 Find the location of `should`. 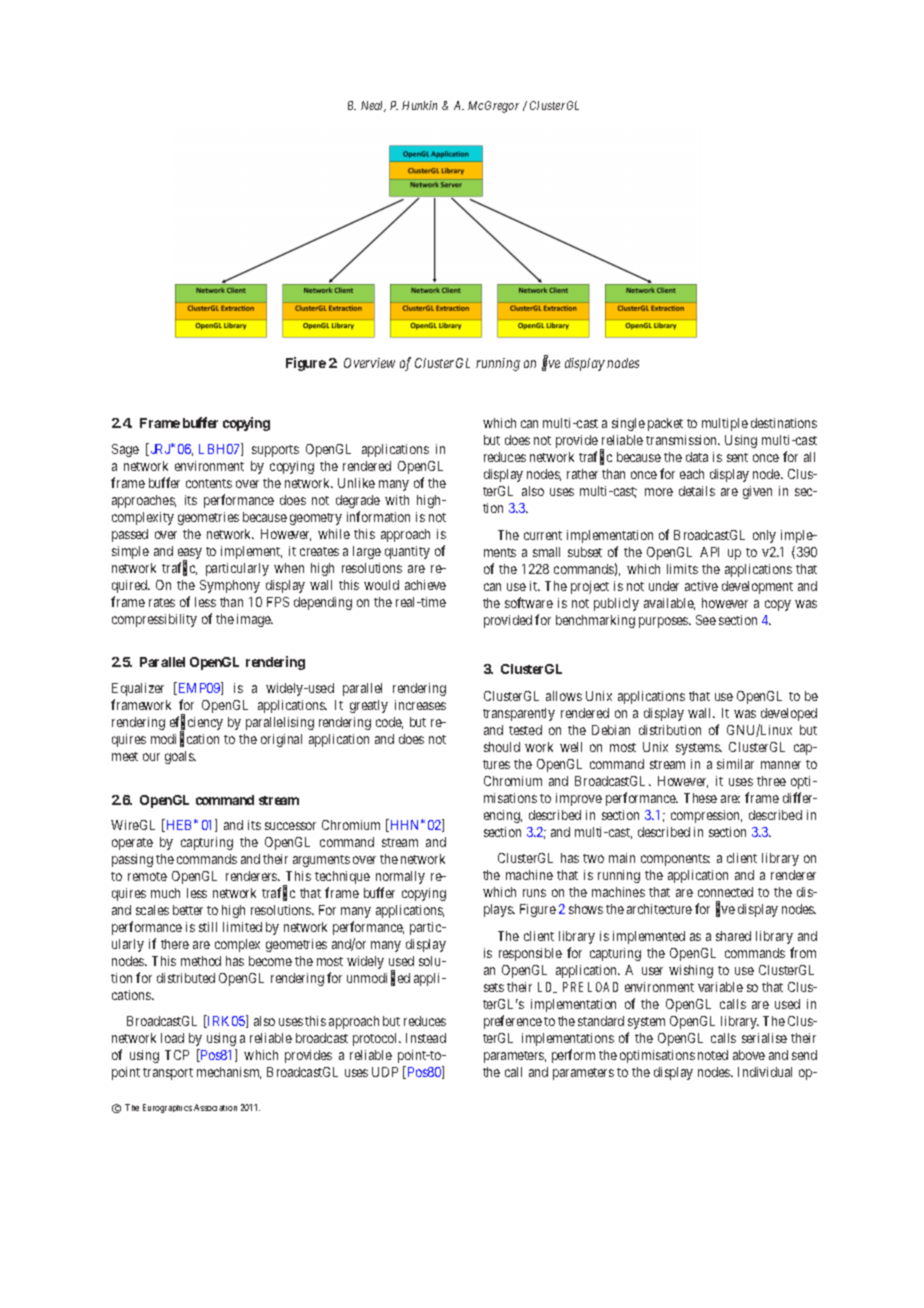

should is located at coordinates (502, 747).
